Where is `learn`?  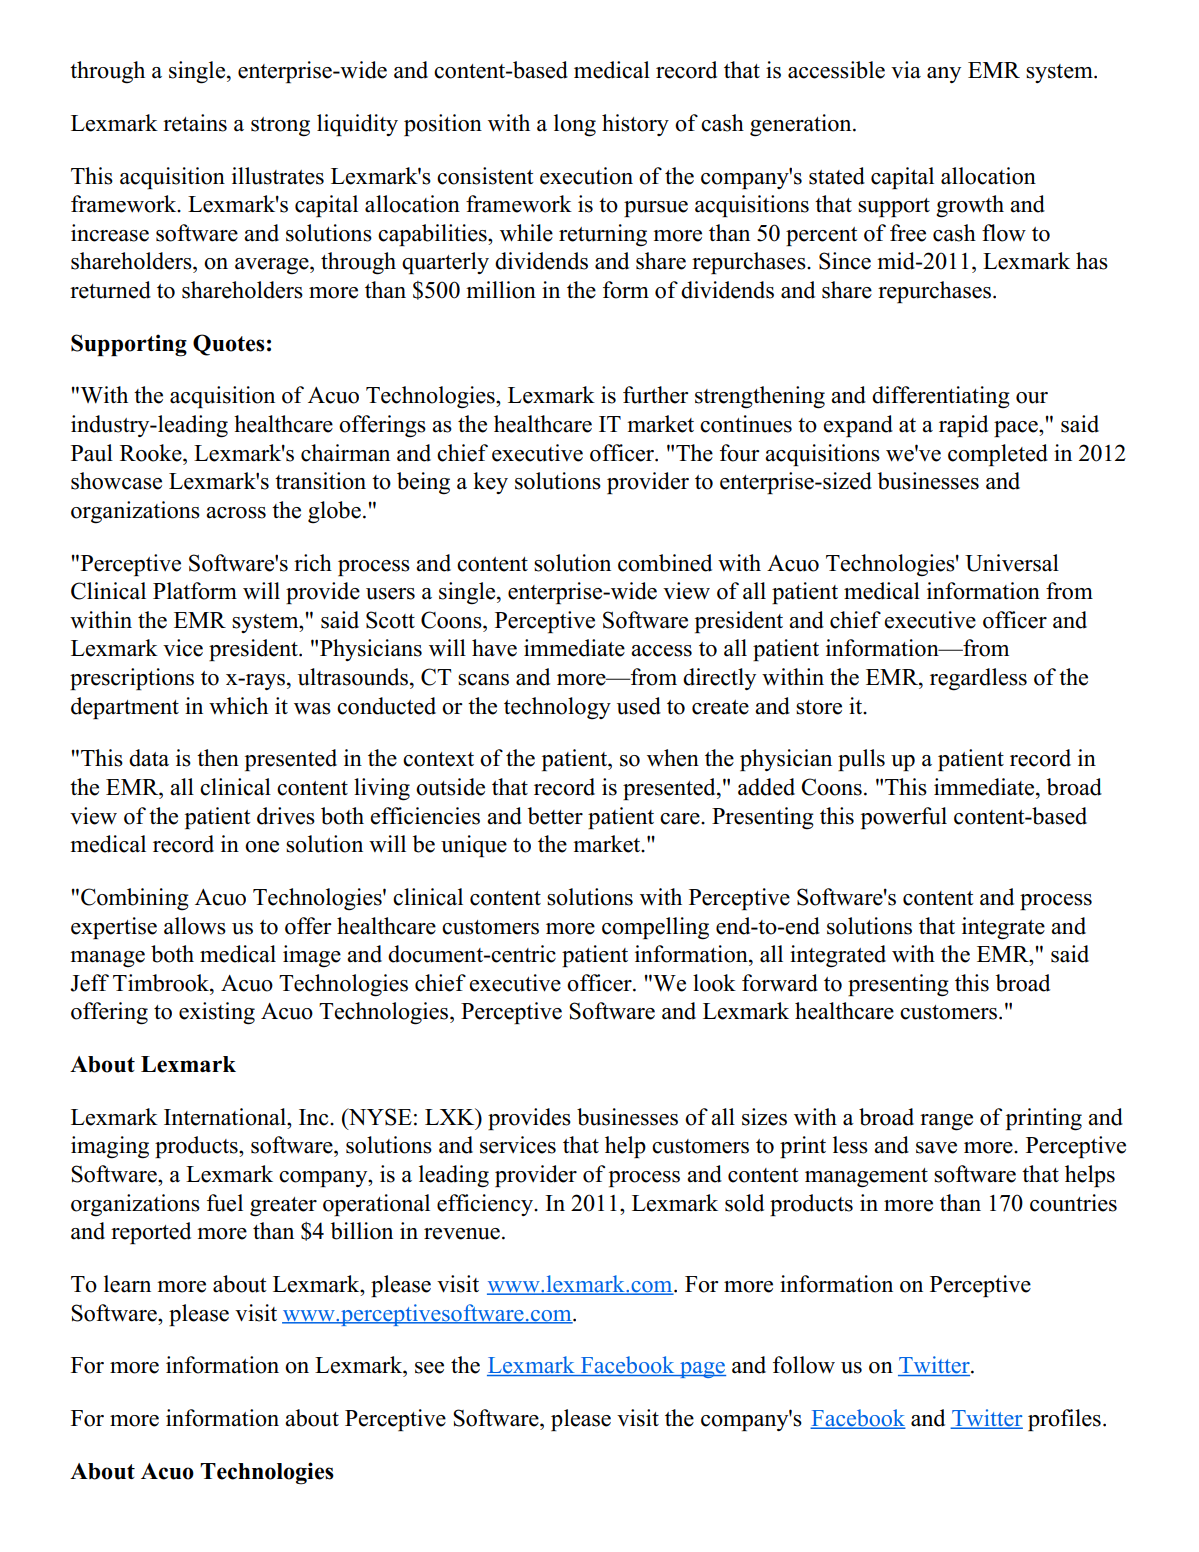
learn is located at coordinates (127, 1284).
